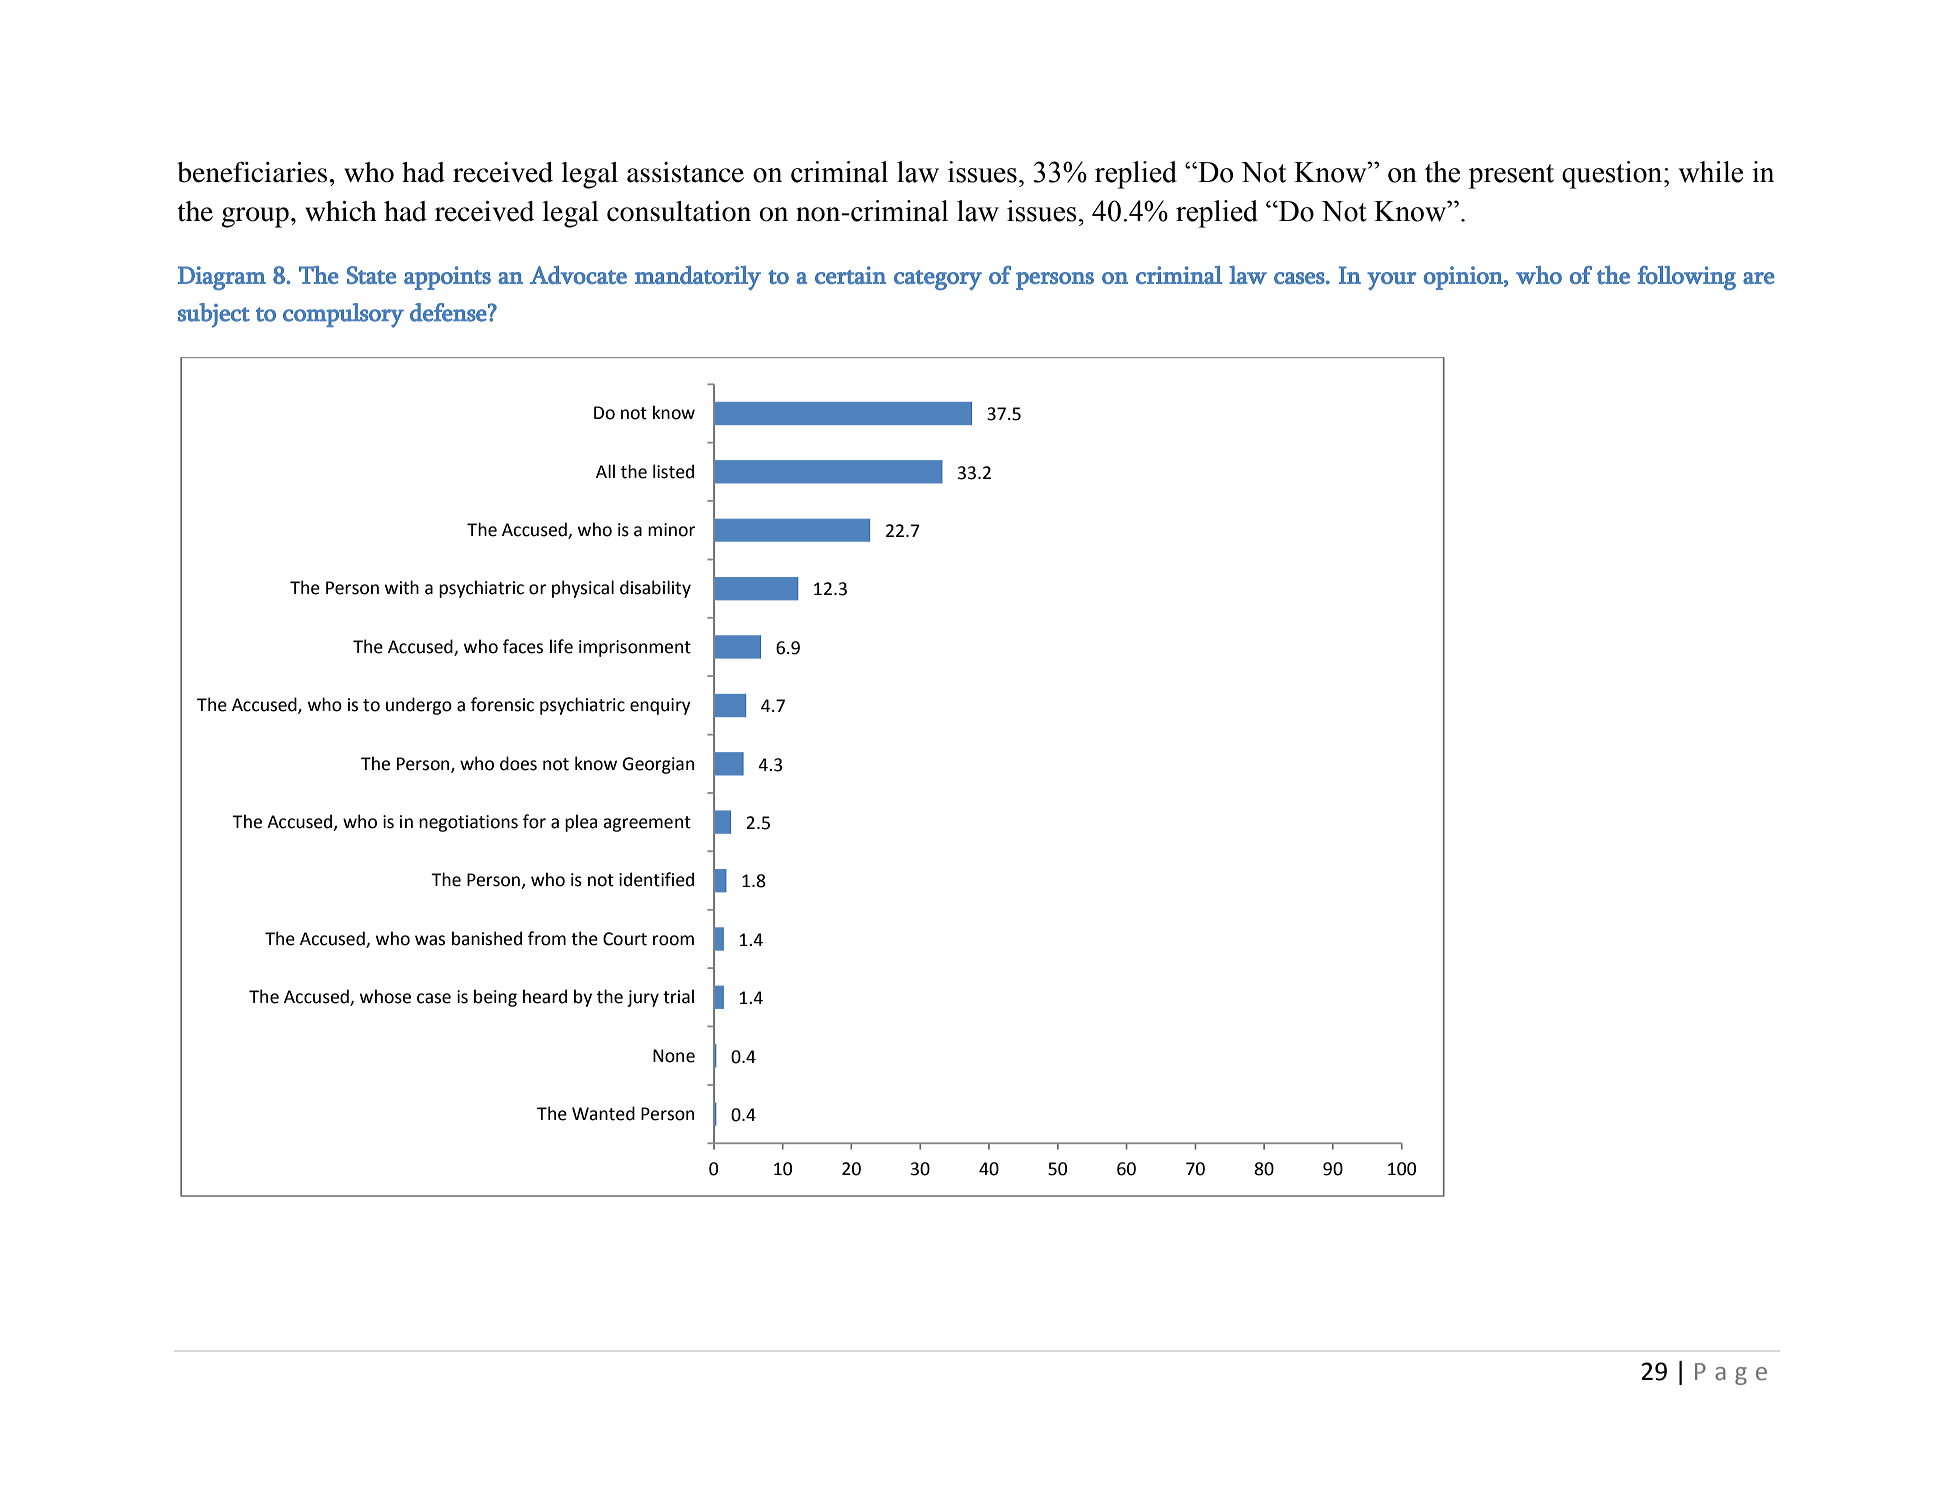  What do you see at coordinates (341, 211) in the screenshot?
I see `which` at bounding box center [341, 211].
